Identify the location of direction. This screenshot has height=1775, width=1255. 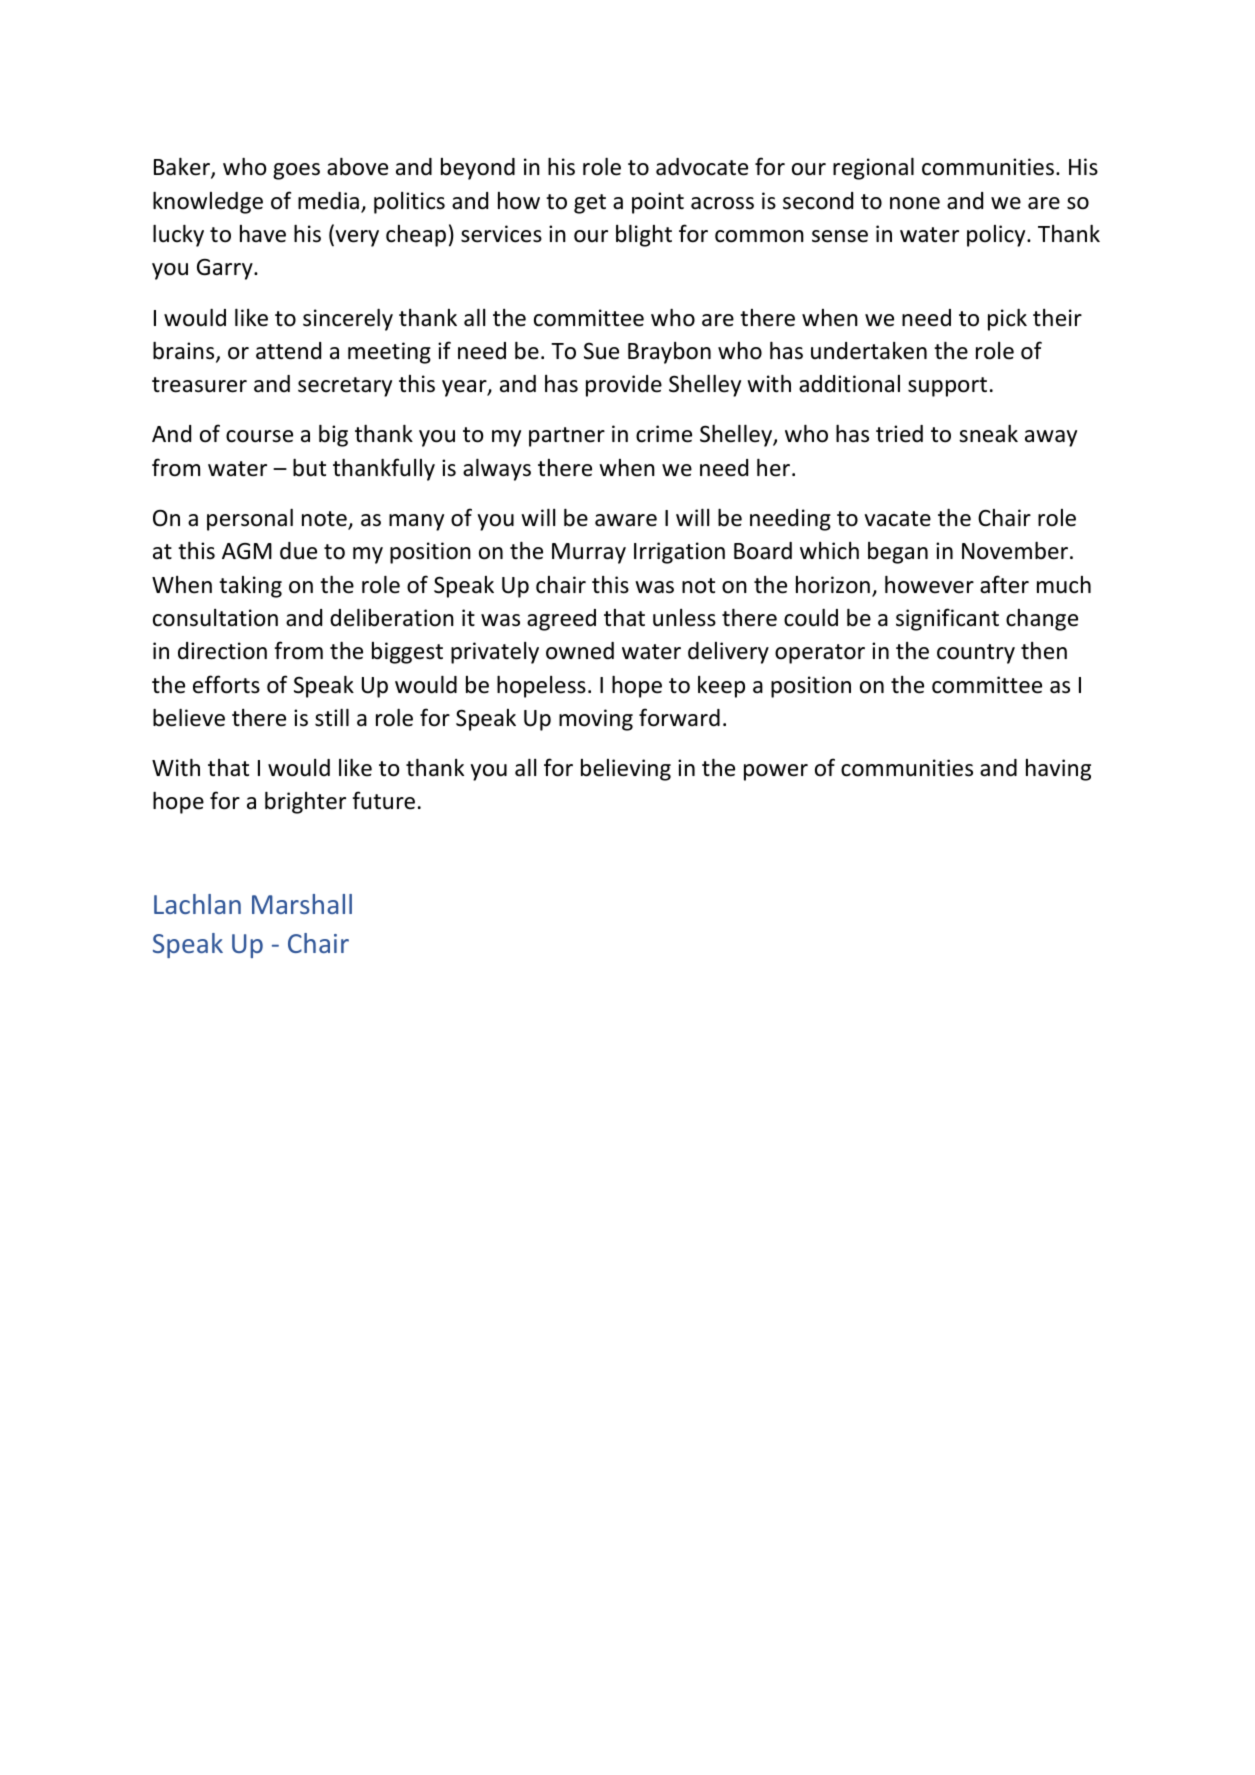
(222, 651).
